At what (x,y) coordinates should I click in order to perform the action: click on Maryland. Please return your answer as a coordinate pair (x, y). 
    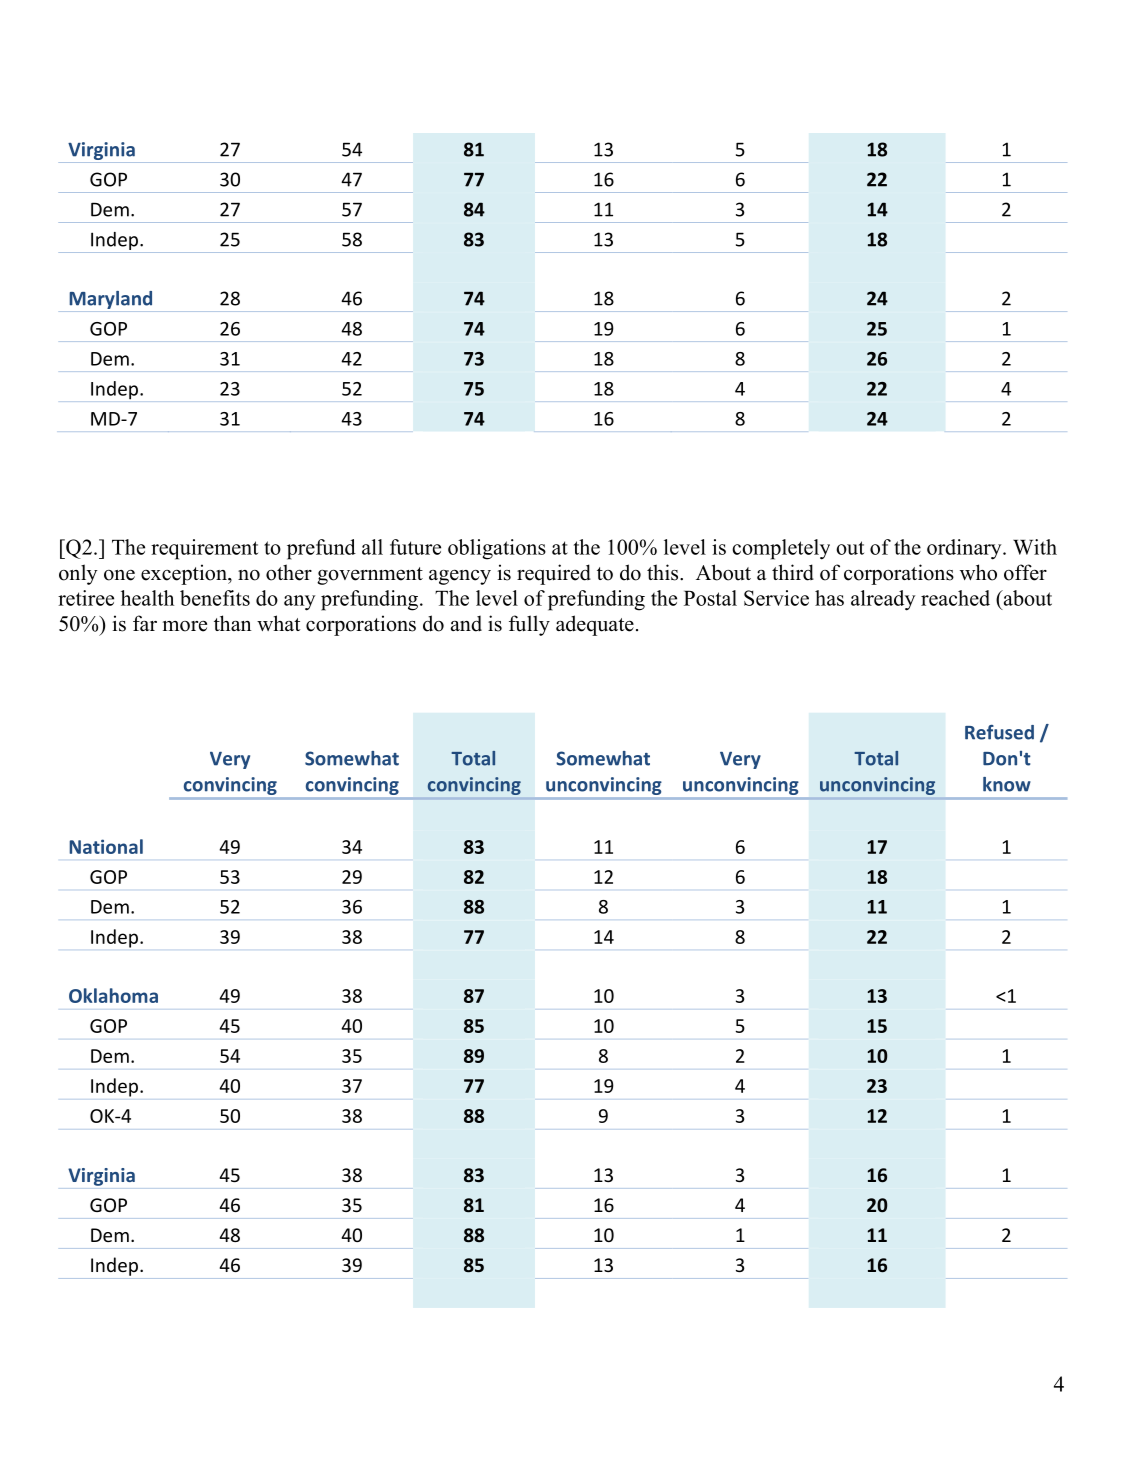
    Looking at the image, I should click on (111, 301).
